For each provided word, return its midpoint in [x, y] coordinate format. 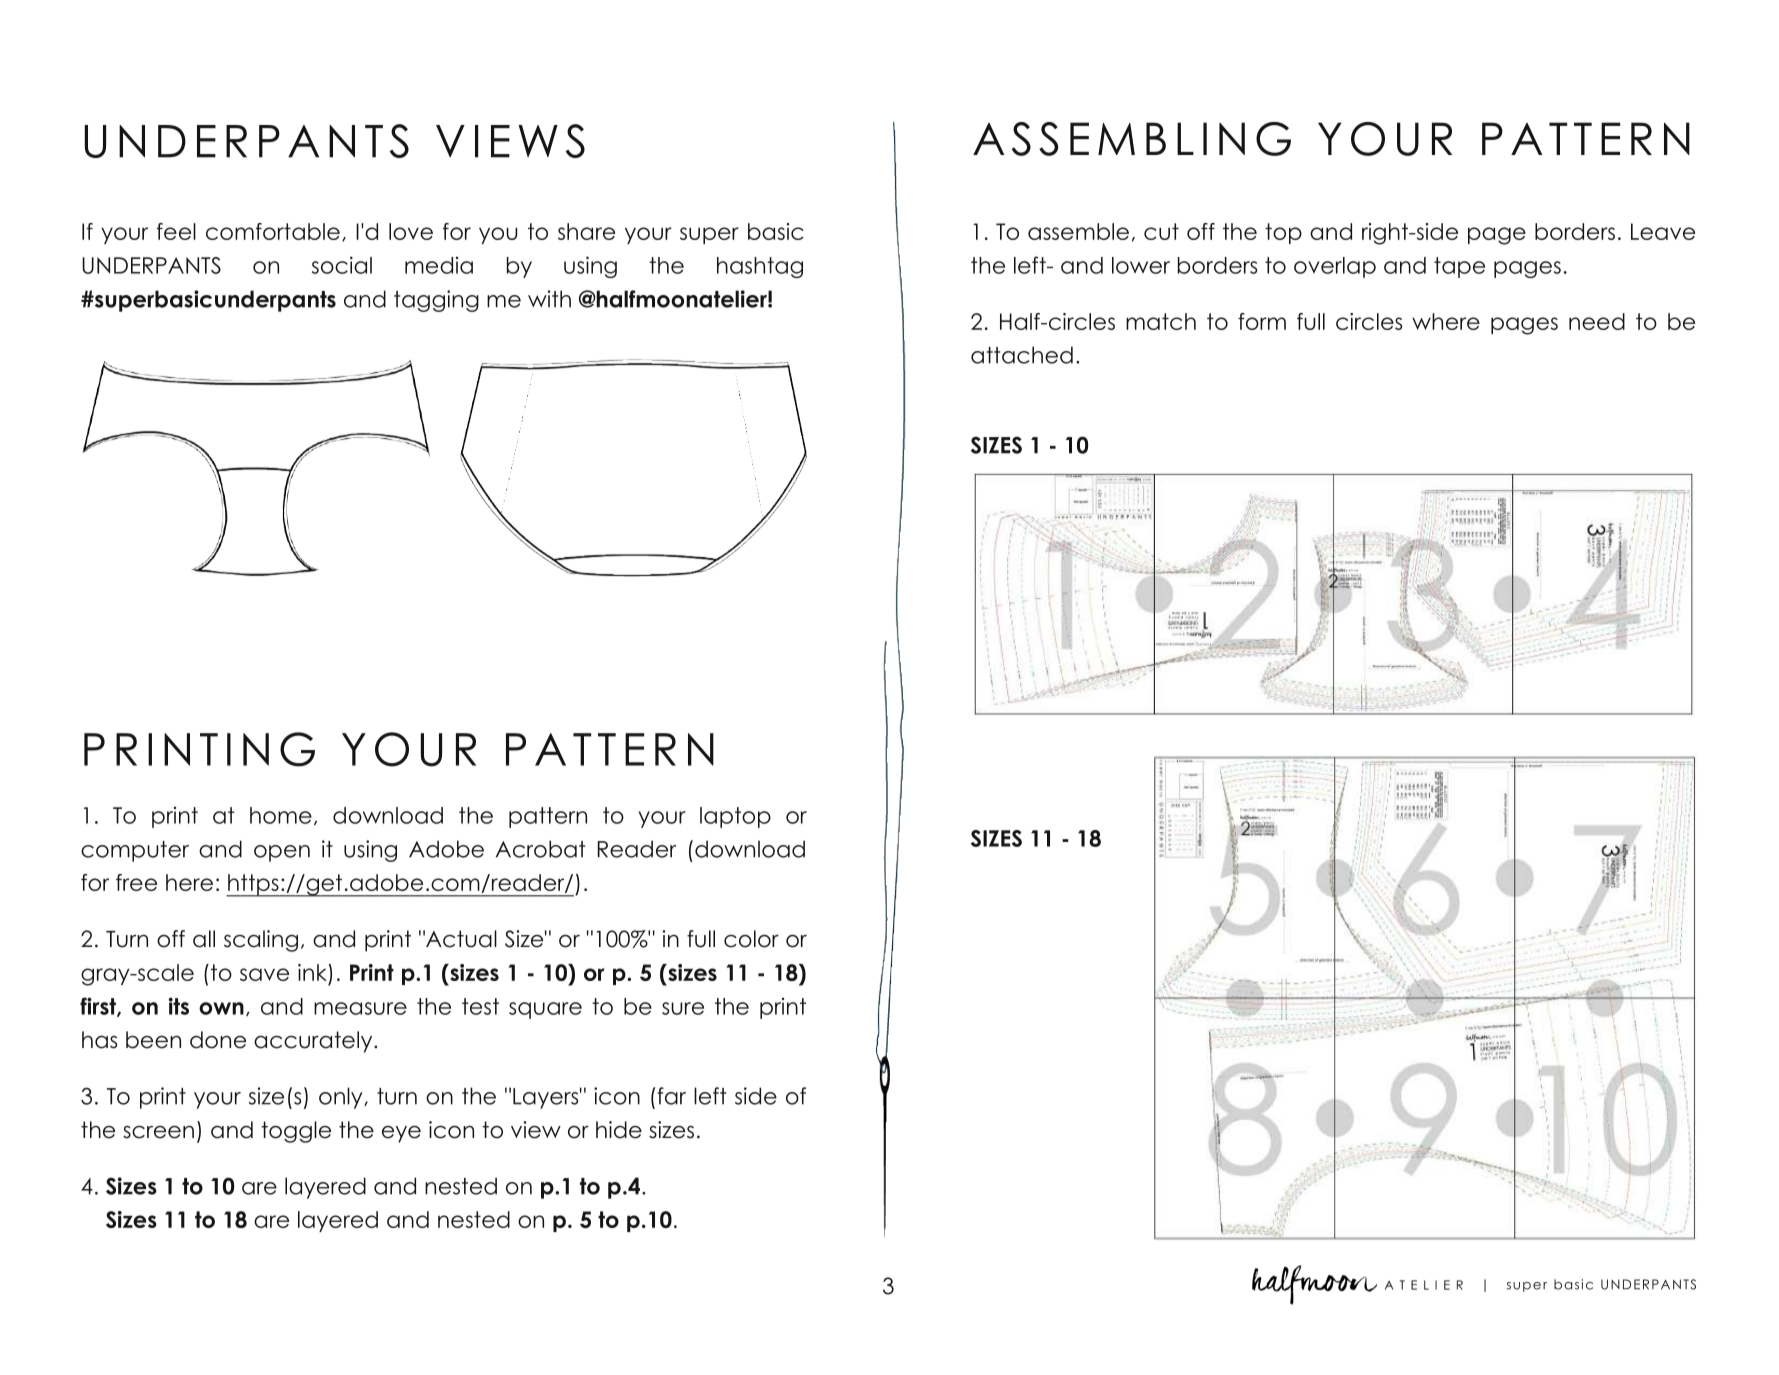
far [671, 1096]
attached [1022, 355]
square [545, 1010]
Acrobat [540, 849]
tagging [436, 301]
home [281, 815]
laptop [735, 817]
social [342, 265]
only [342, 1098]
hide [619, 1130]
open [282, 853]
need [1597, 321]
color [751, 939]
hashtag [760, 267]
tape [1459, 267]
